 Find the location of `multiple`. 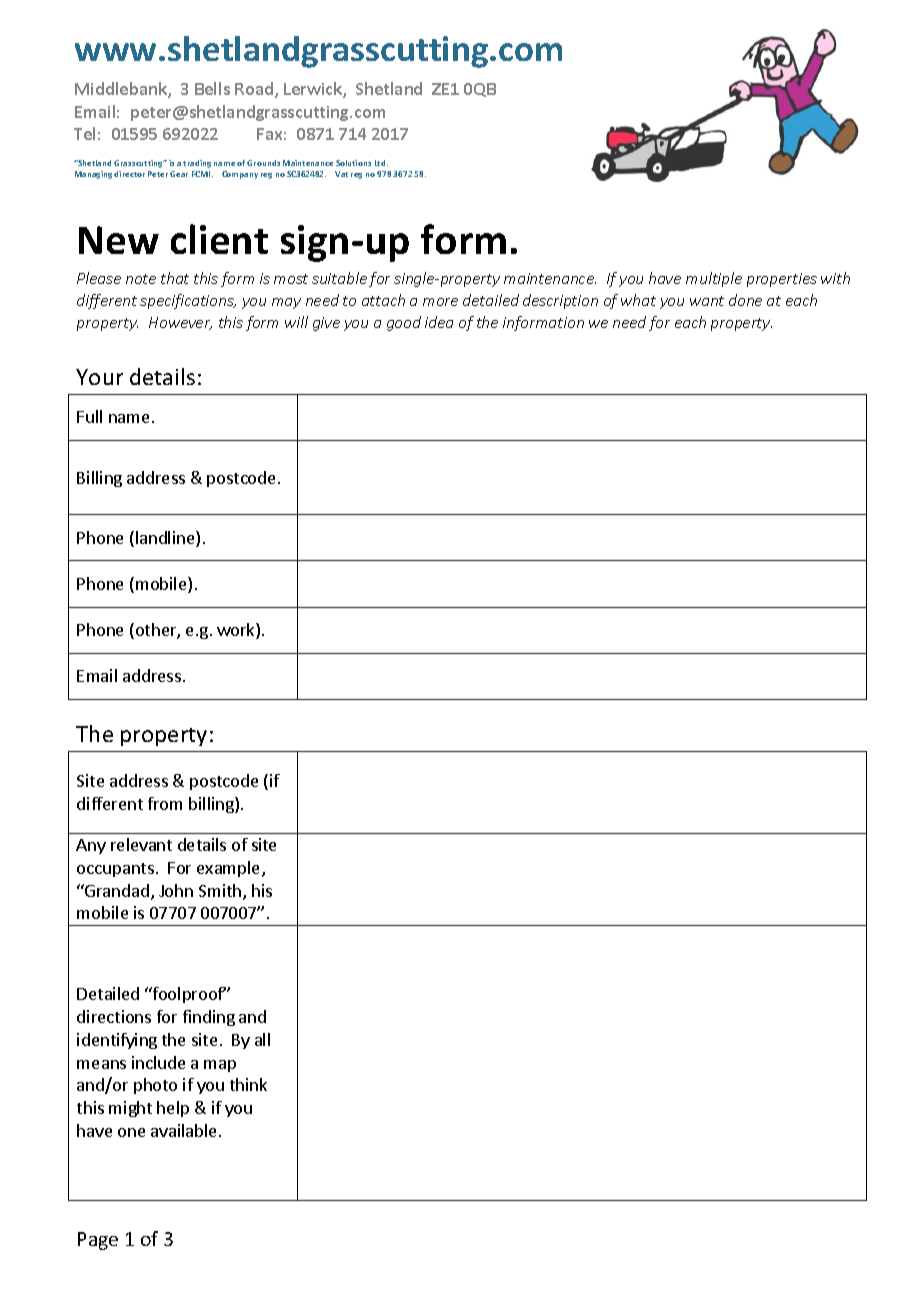

multiple is located at coordinates (714, 279).
